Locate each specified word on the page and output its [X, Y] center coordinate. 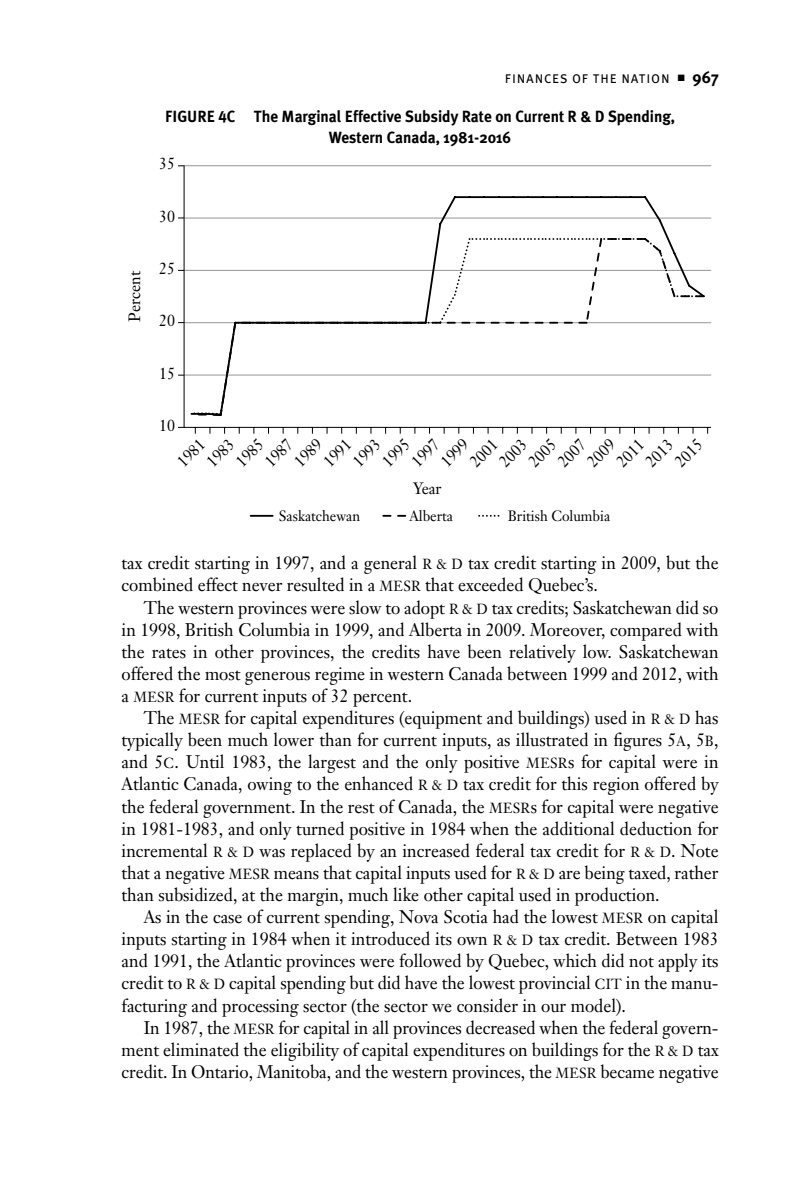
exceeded [490, 584]
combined [157, 584]
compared [646, 631]
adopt [424, 609]
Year [427, 488]
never [262, 587]
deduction [656, 828]
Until [205, 761]
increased [436, 850]
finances [536, 78]
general [390, 564]
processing [260, 1008]
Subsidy [432, 118]
